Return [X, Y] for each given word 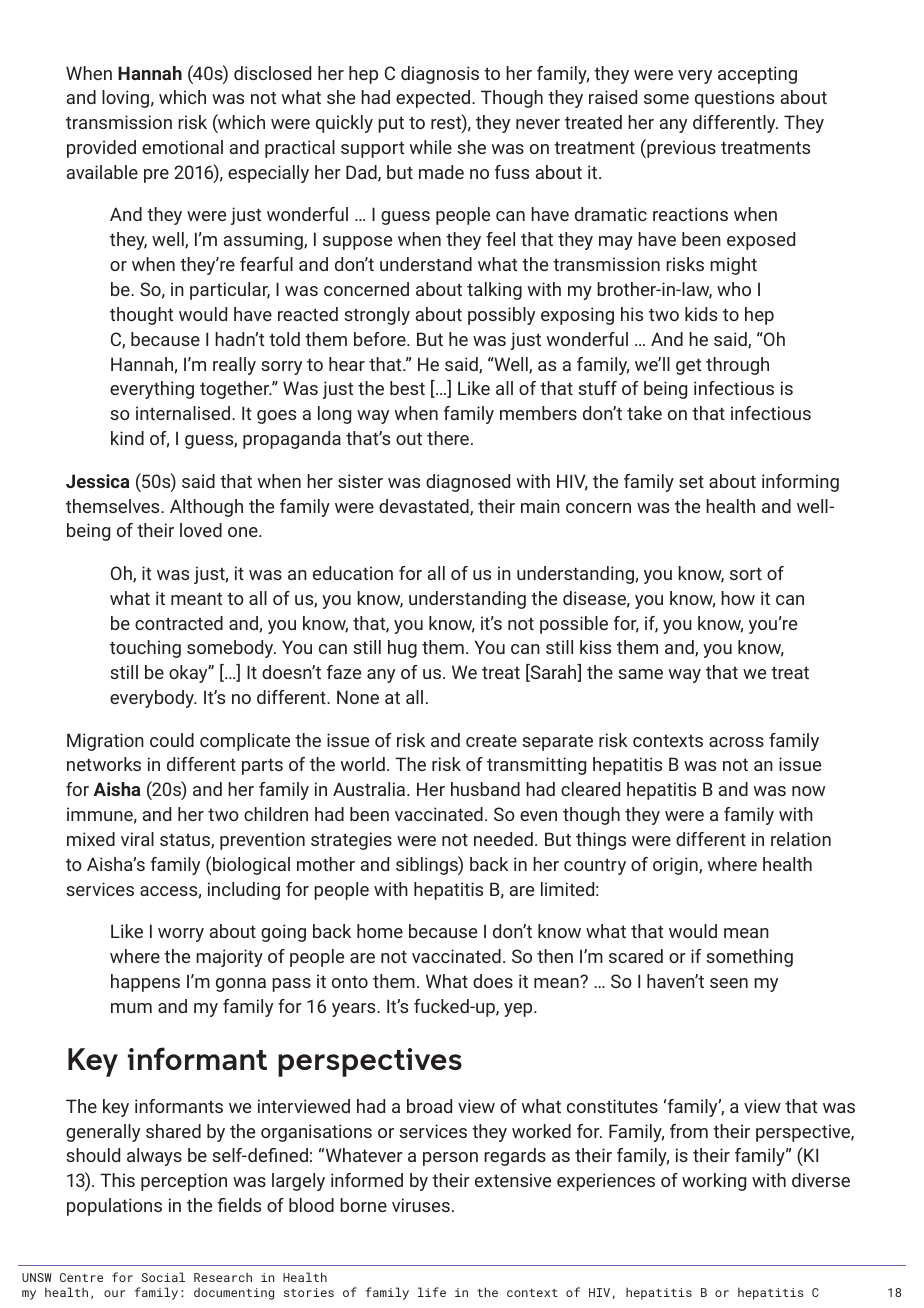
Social [163, 1277]
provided [101, 149]
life [432, 1292]
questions [734, 99]
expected [434, 99]
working [714, 1182]
